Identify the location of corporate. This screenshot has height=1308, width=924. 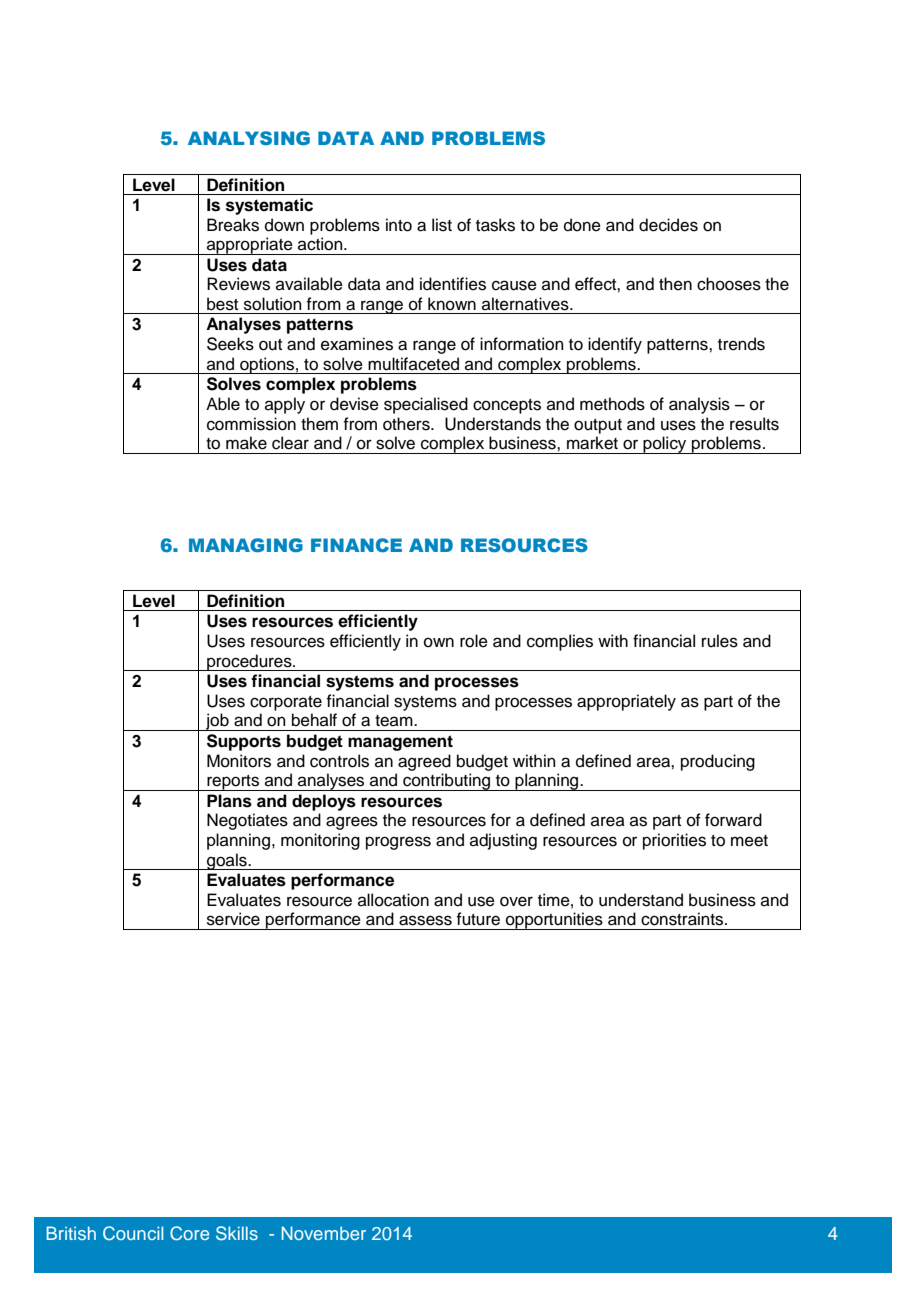
(286, 703).
